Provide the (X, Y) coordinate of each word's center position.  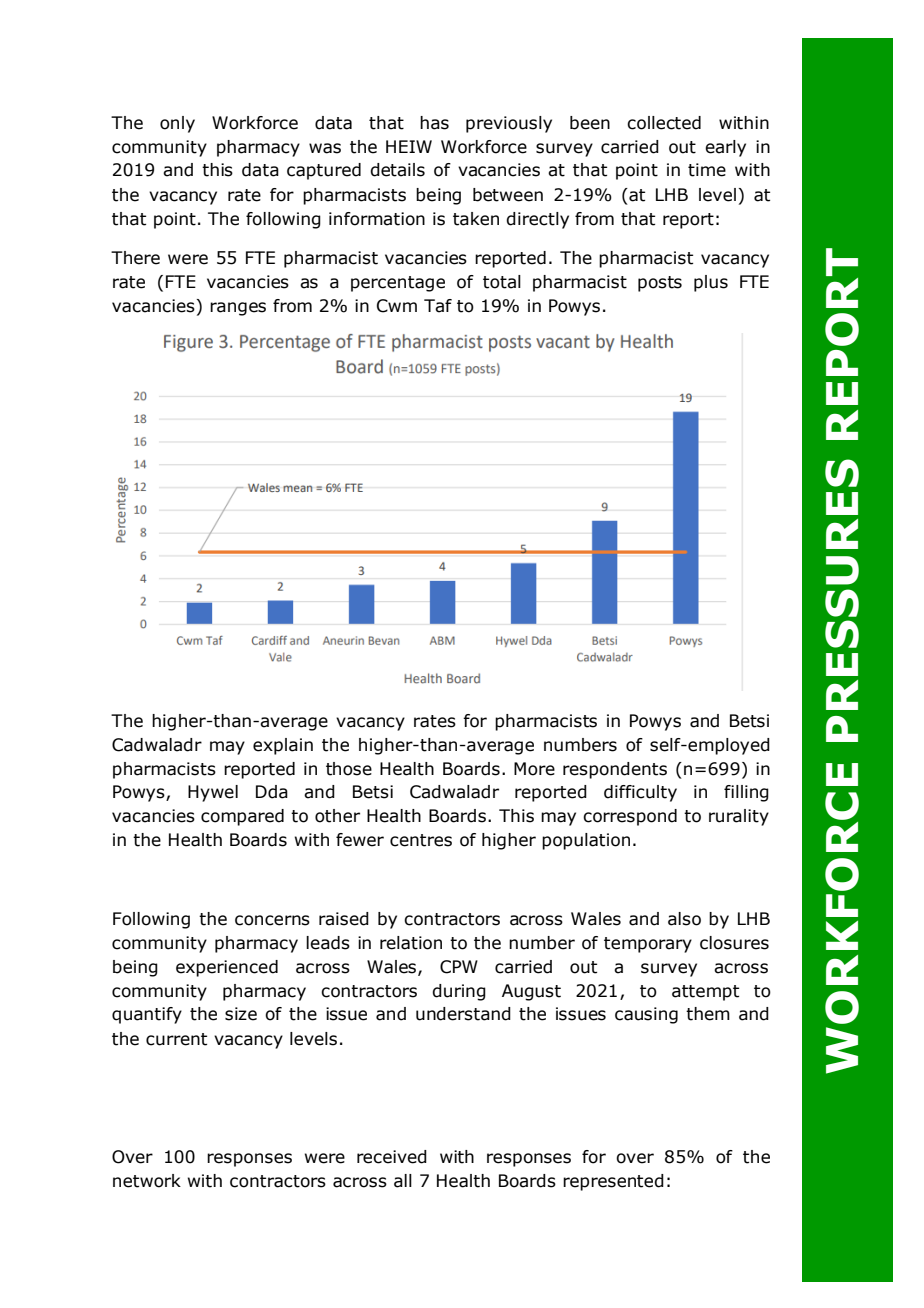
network (147, 1181)
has (434, 123)
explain (283, 746)
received (392, 1157)
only (177, 124)
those (349, 769)
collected (664, 123)
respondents (615, 770)
